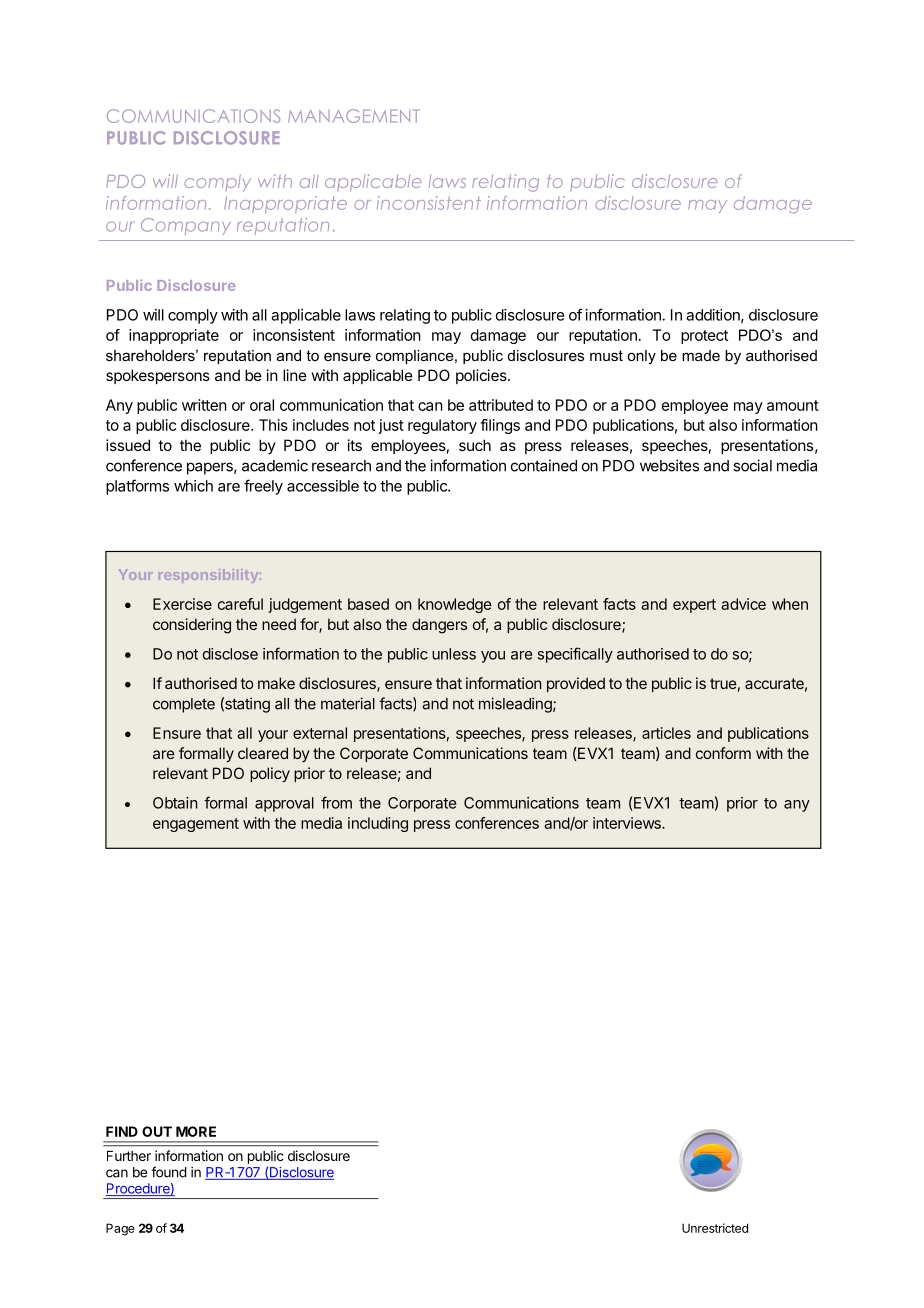 This document has height=1308, width=924. What do you see at coordinates (169, 1172) in the document?
I see `found` at bounding box center [169, 1172].
